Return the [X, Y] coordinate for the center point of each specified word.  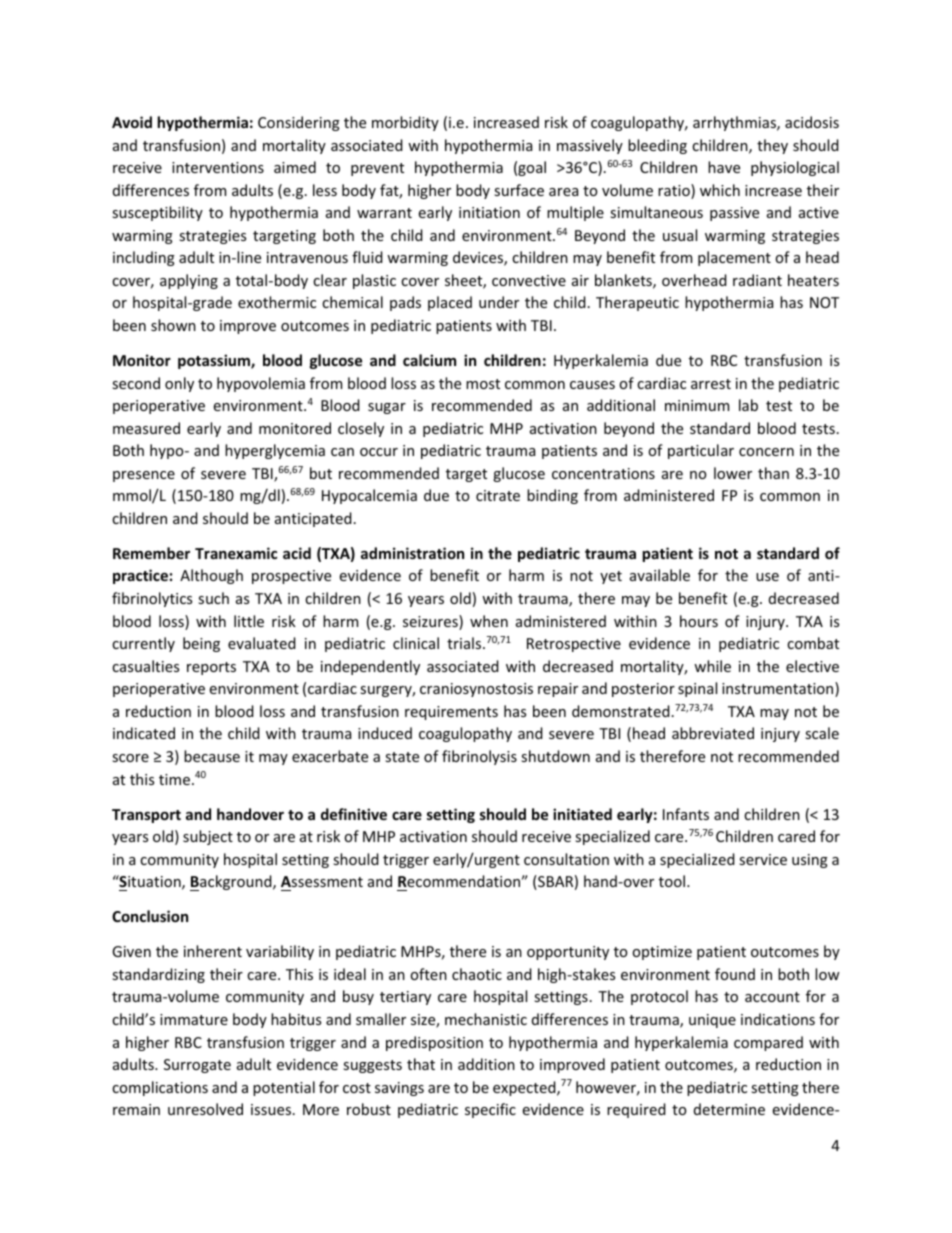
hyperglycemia [275, 451]
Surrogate [197, 1066]
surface [519, 190]
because [212, 756]
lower [733, 473]
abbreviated [713, 733]
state [402, 757]
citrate [498, 495]
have [724, 167]
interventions [218, 167]
